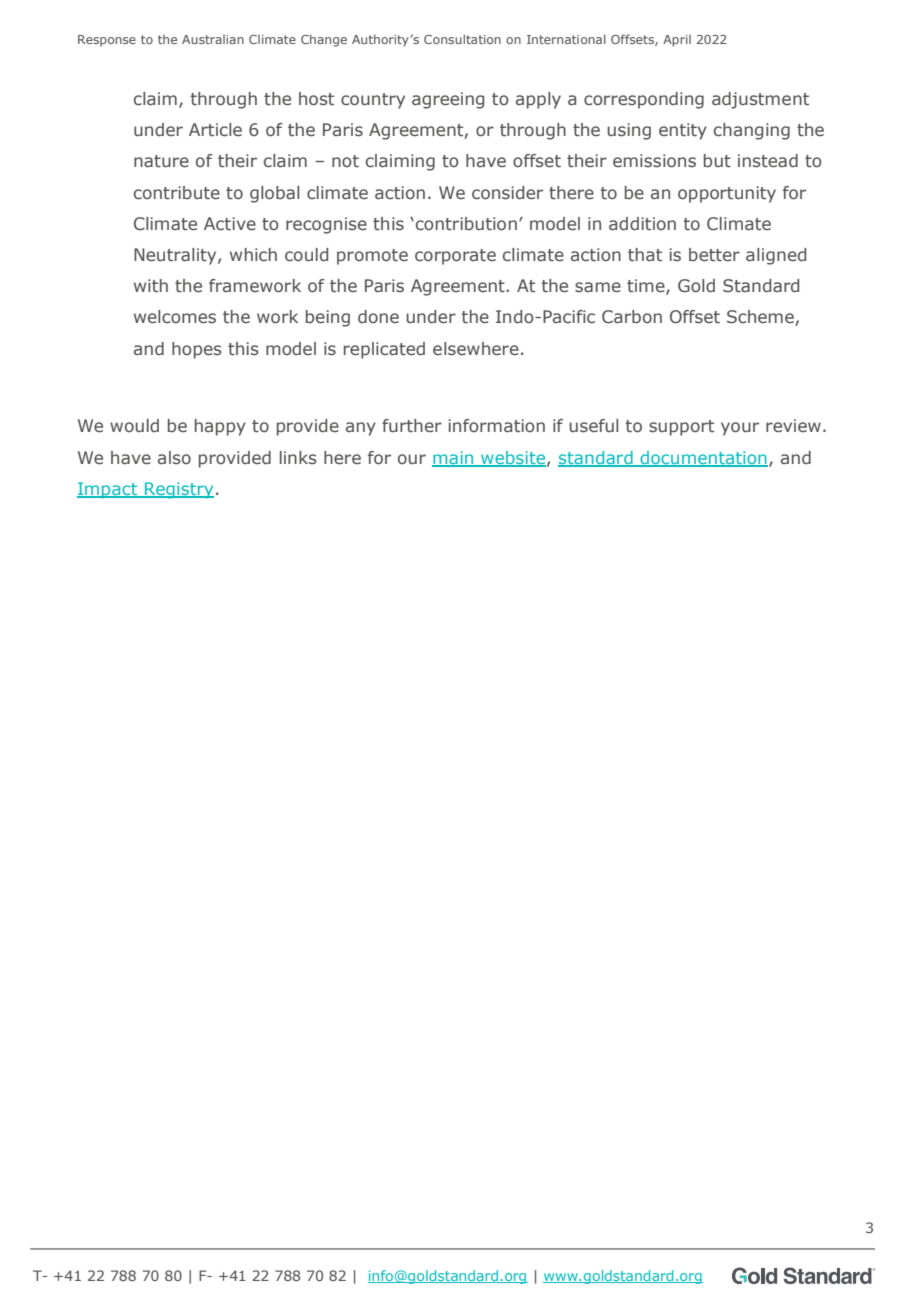  What do you see at coordinates (727, 194) in the screenshot?
I see `opportunity` at bounding box center [727, 194].
